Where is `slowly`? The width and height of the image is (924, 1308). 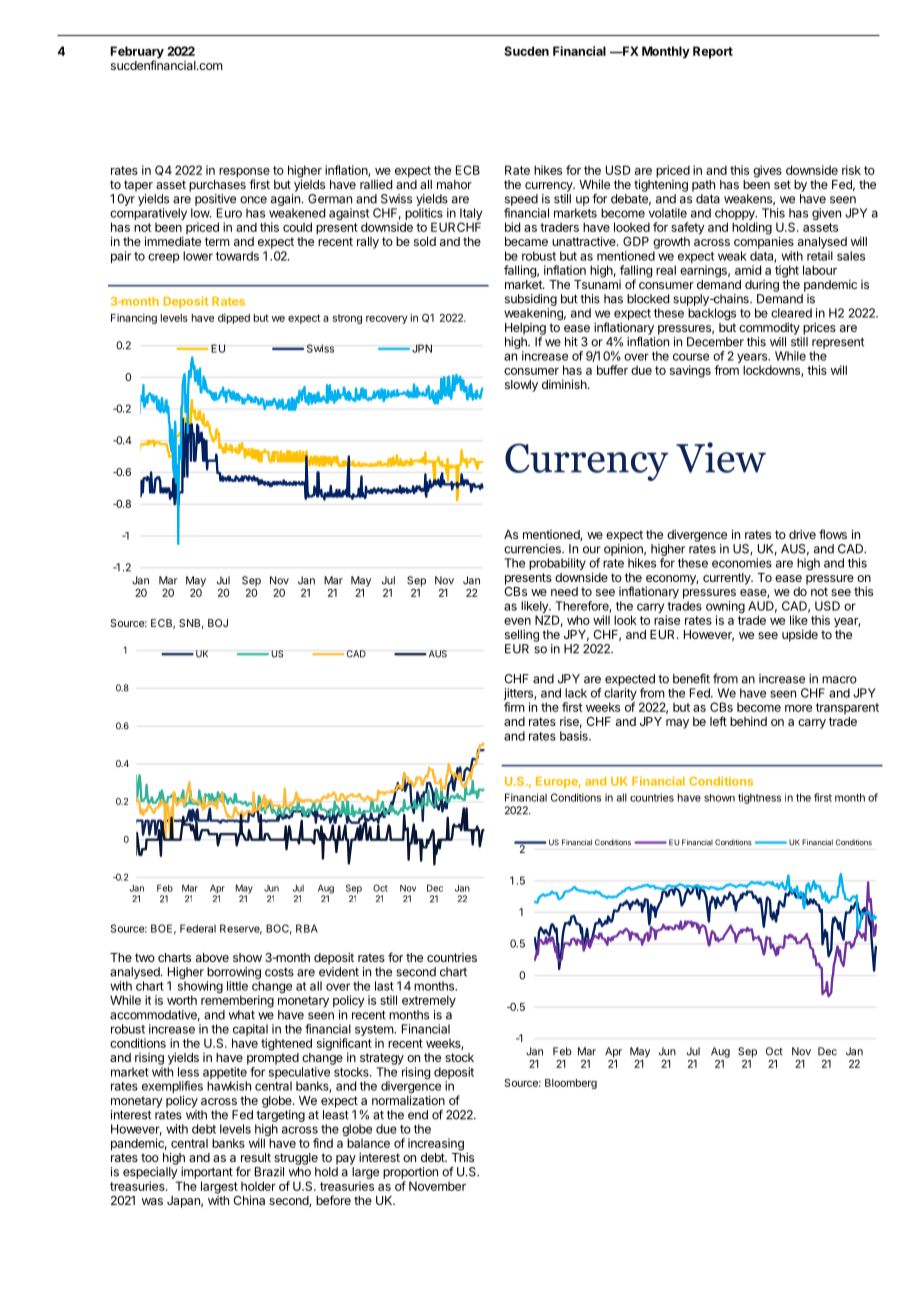 slowly is located at coordinates (521, 386).
